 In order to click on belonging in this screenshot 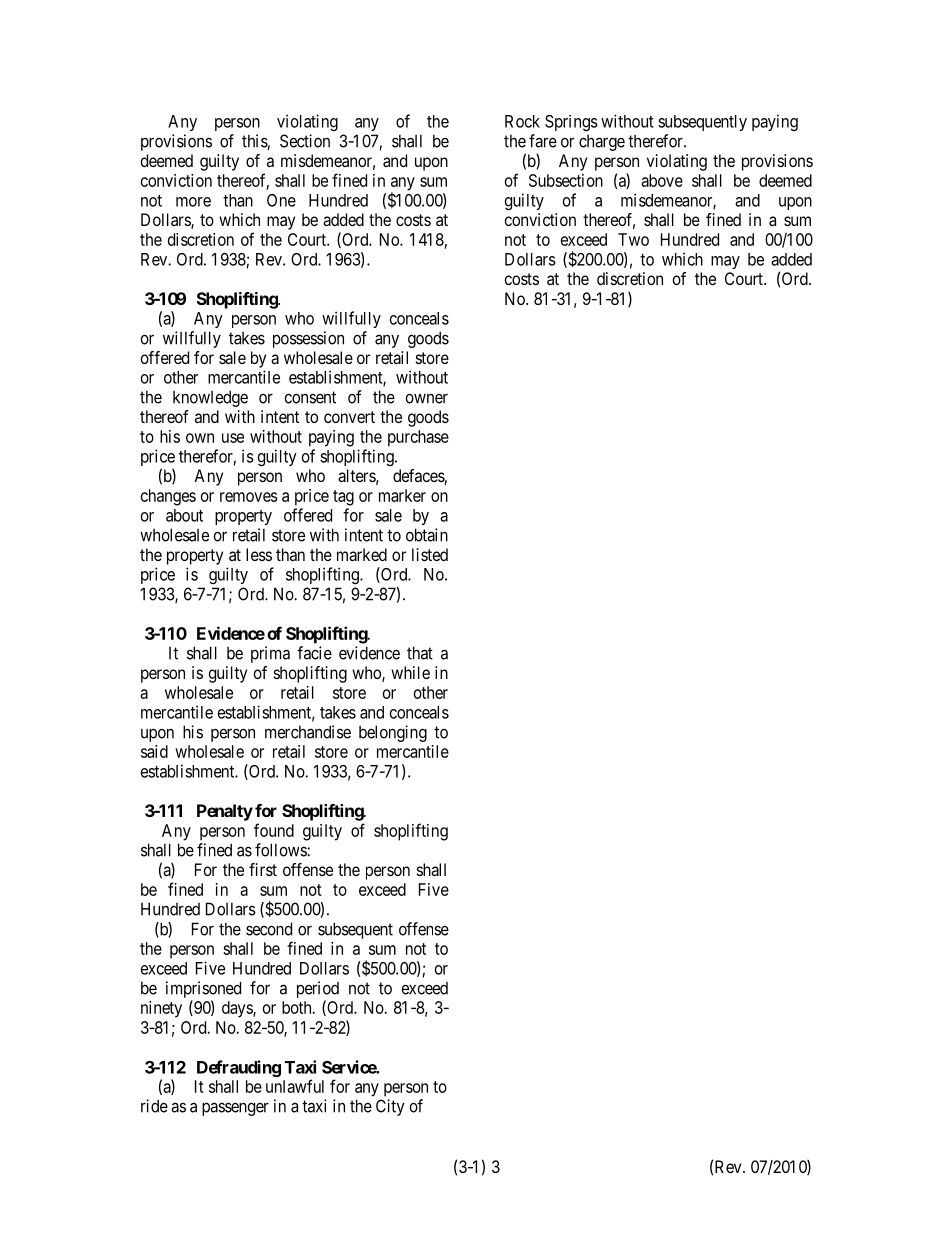, I will do `click(393, 733)`.
